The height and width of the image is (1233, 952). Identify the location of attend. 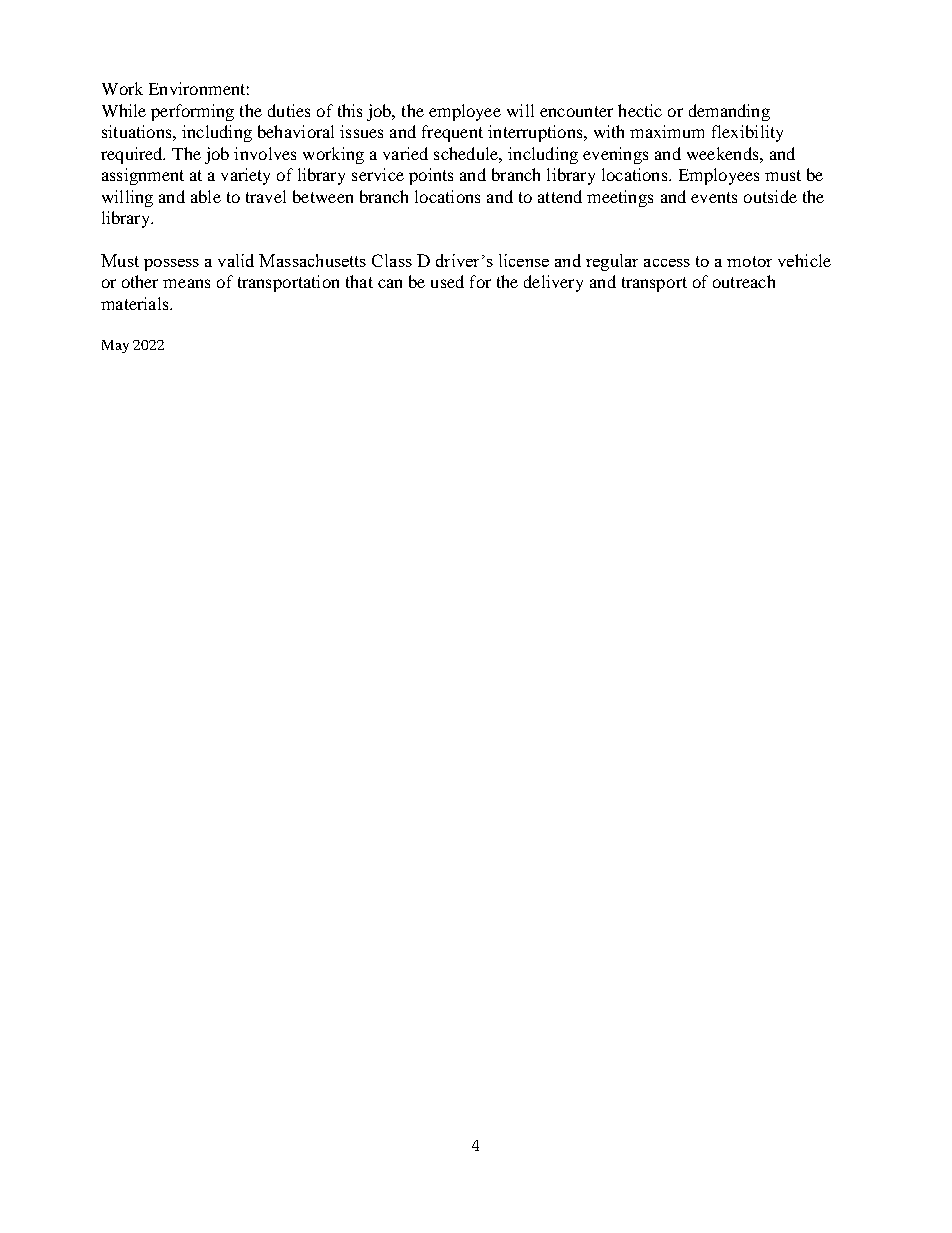
(560, 196).
